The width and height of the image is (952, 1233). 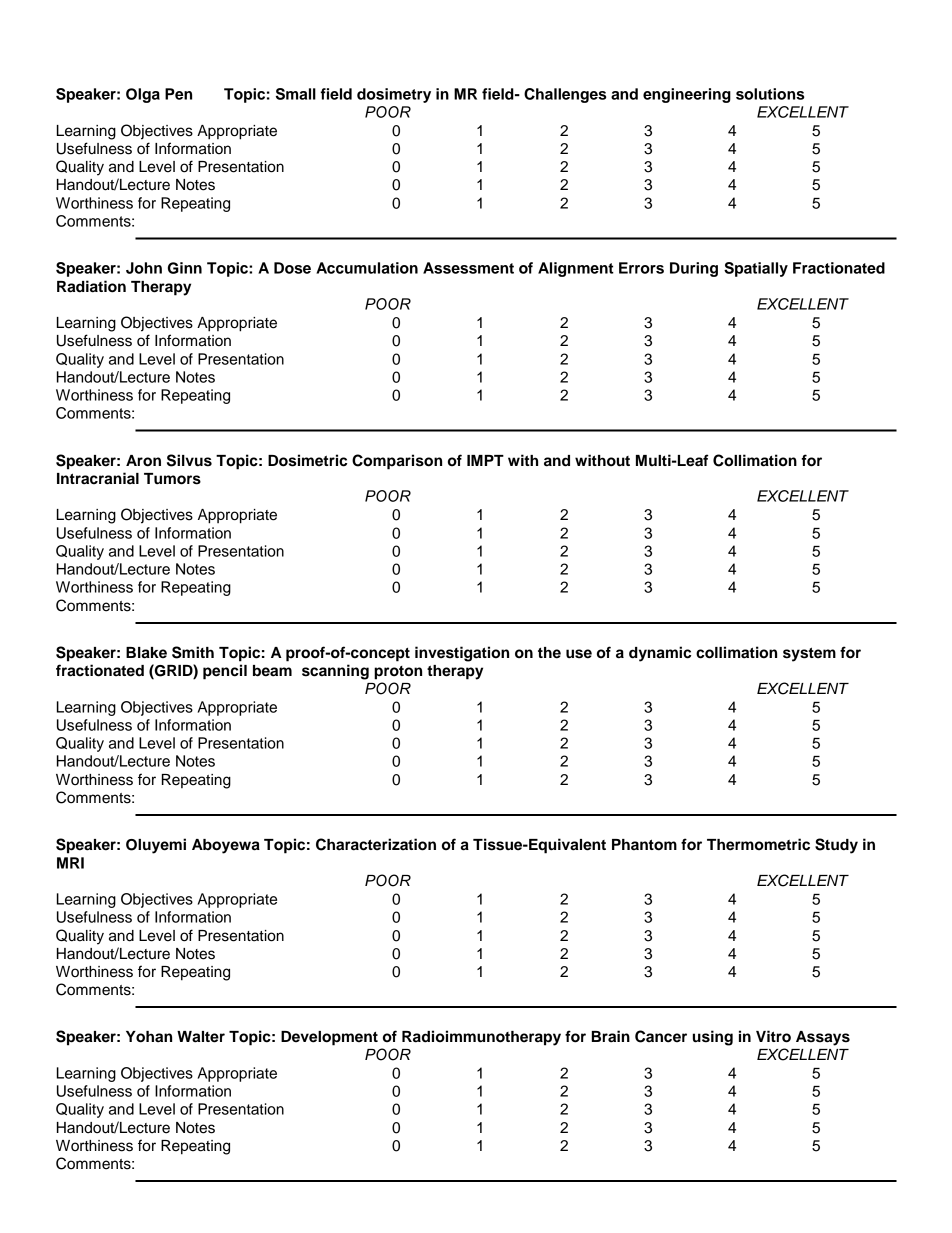 I want to click on Radiation, so click(x=91, y=286).
